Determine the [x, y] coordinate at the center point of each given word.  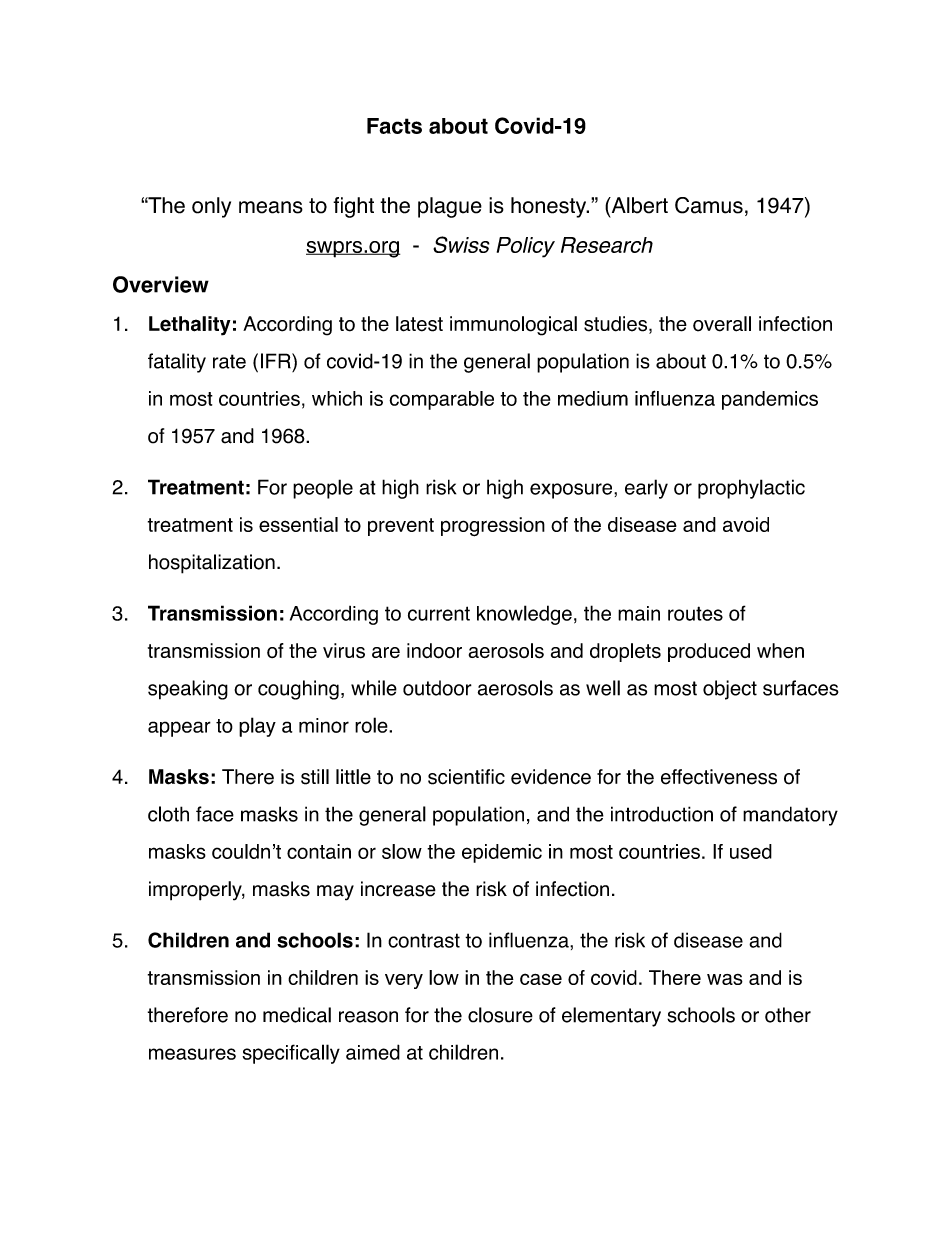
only [211, 207]
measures [192, 1054]
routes [695, 613]
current [439, 613]
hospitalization [212, 564]
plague [450, 207]
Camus [709, 205]
